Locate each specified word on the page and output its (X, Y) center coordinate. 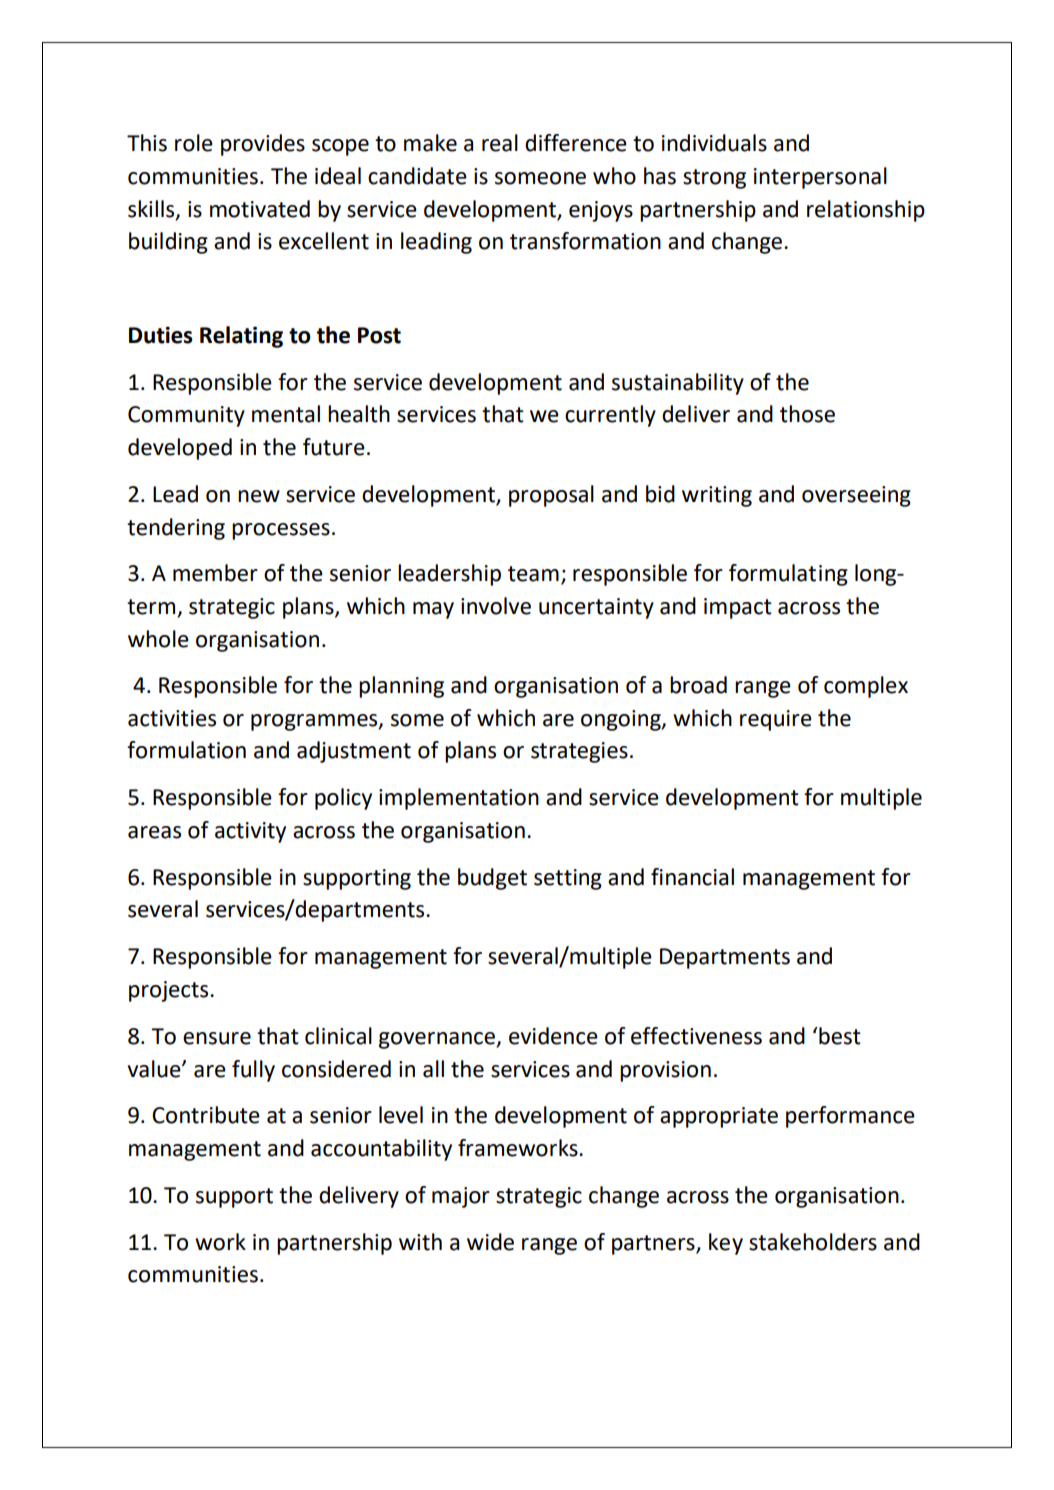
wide (490, 1242)
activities (172, 718)
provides (263, 145)
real (500, 143)
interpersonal (820, 178)
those (807, 414)
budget (492, 879)
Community (186, 416)
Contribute (206, 1115)
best (839, 1036)
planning (401, 687)
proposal (551, 496)
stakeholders (813, 1242)
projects (170, 991)
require (776, 720)
